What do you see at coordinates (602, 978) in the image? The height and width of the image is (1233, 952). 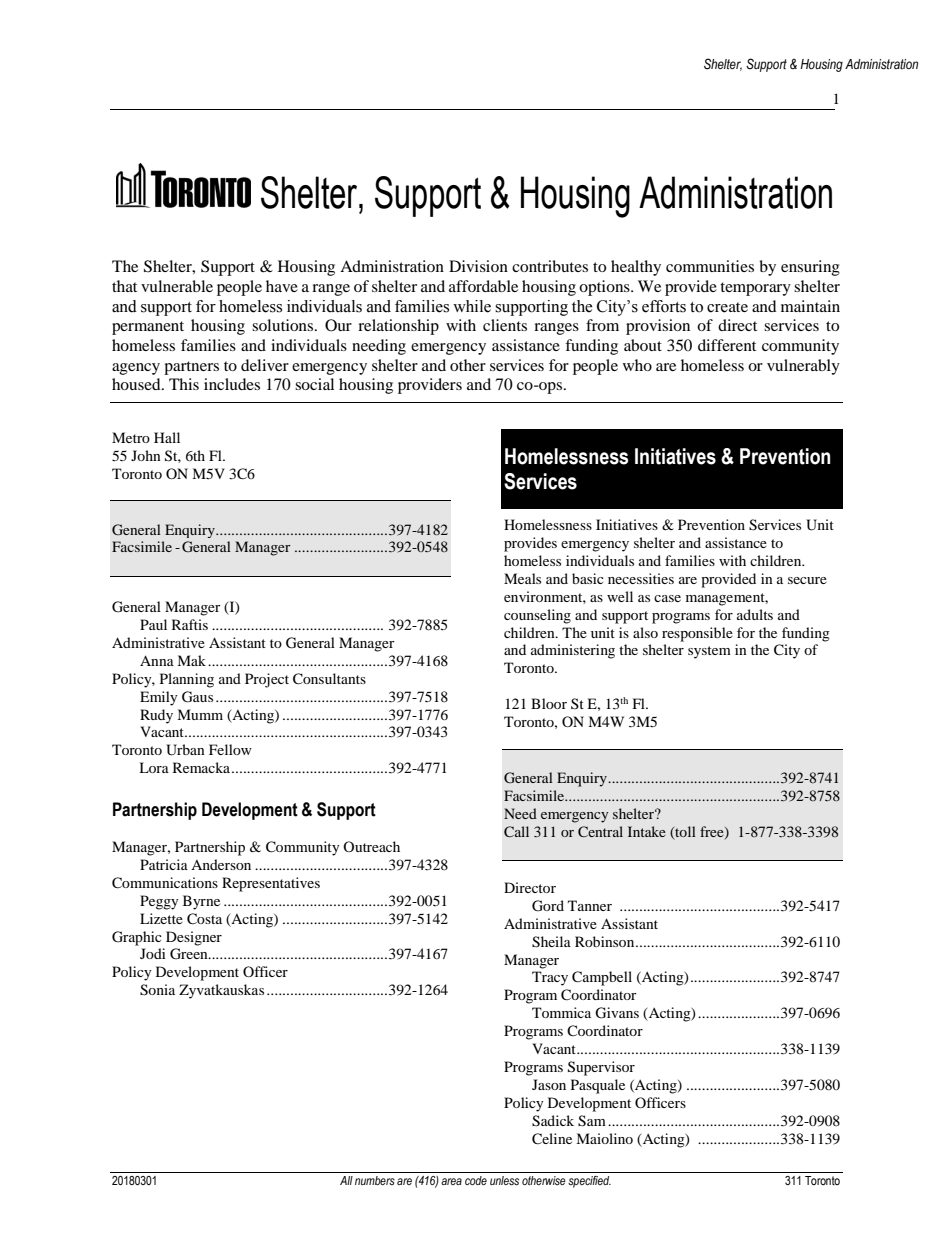 I see `Campbell` at bounding box center [602, 978].
